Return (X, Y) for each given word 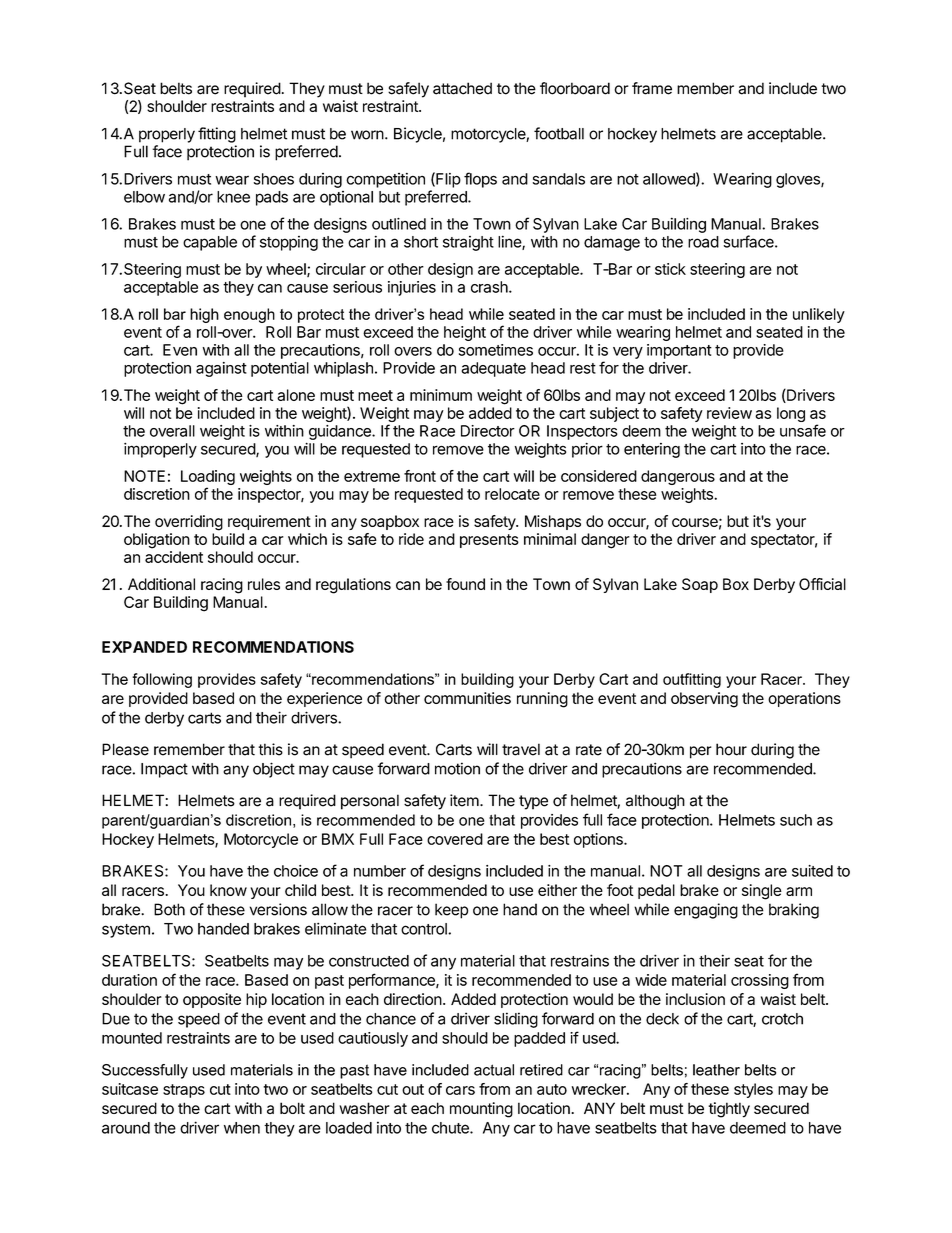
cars (460, 1090)
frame (652, 88)
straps (184, 1091)
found (465, 584)
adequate (493, 369)
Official (822, 584)
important (679, 351)
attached (462, 88)
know (228, 890)
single (762, 892)
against (221, 369)
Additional (161, 584)
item (464, 800)
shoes (274, 179)
